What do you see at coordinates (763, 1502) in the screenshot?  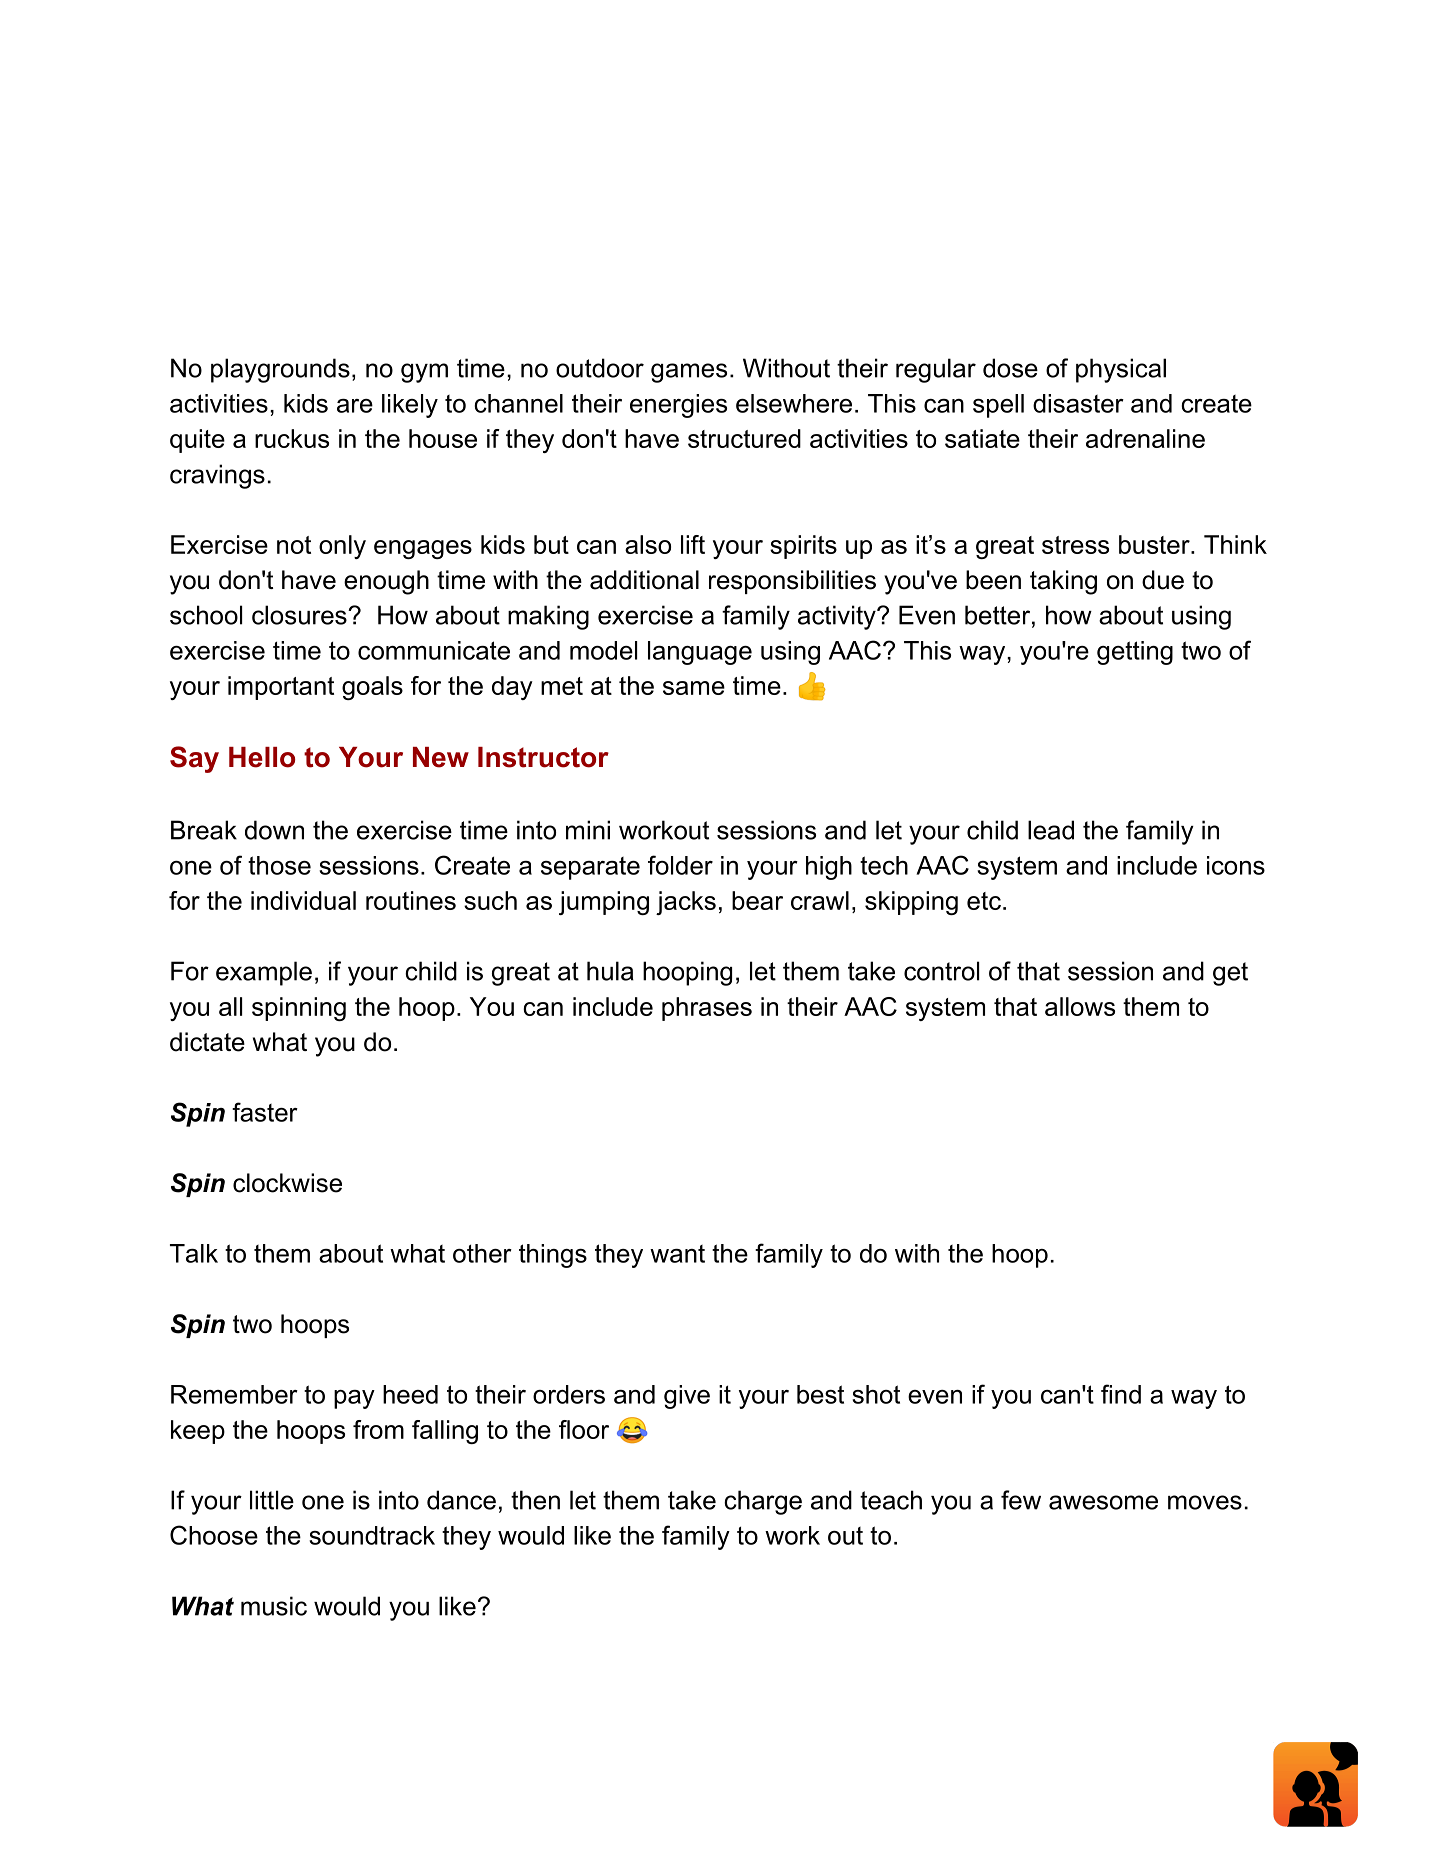 I see `charge` at bounding box center [763, 1502].
